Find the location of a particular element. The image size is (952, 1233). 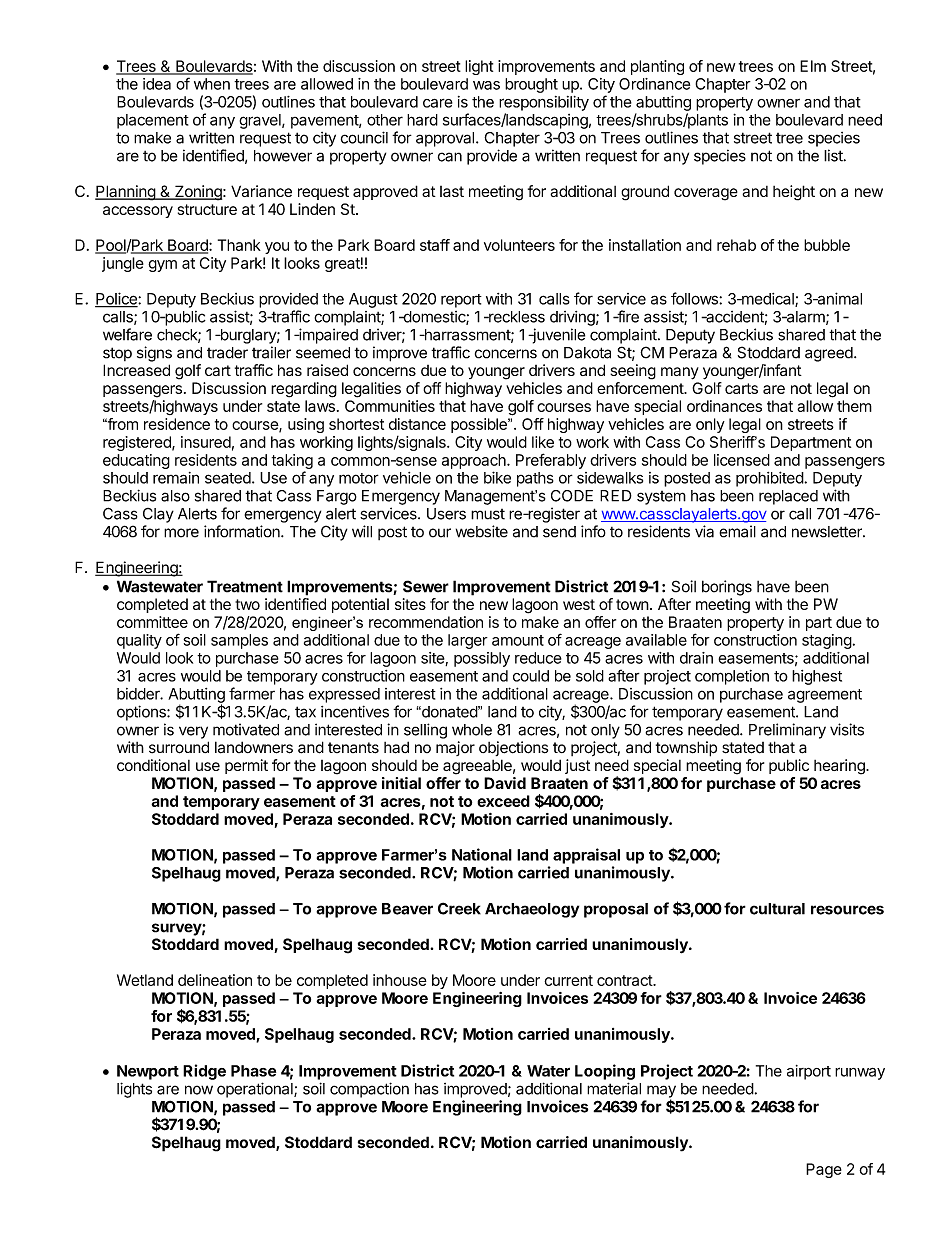

licensed is located at coordinates (742, 460).
